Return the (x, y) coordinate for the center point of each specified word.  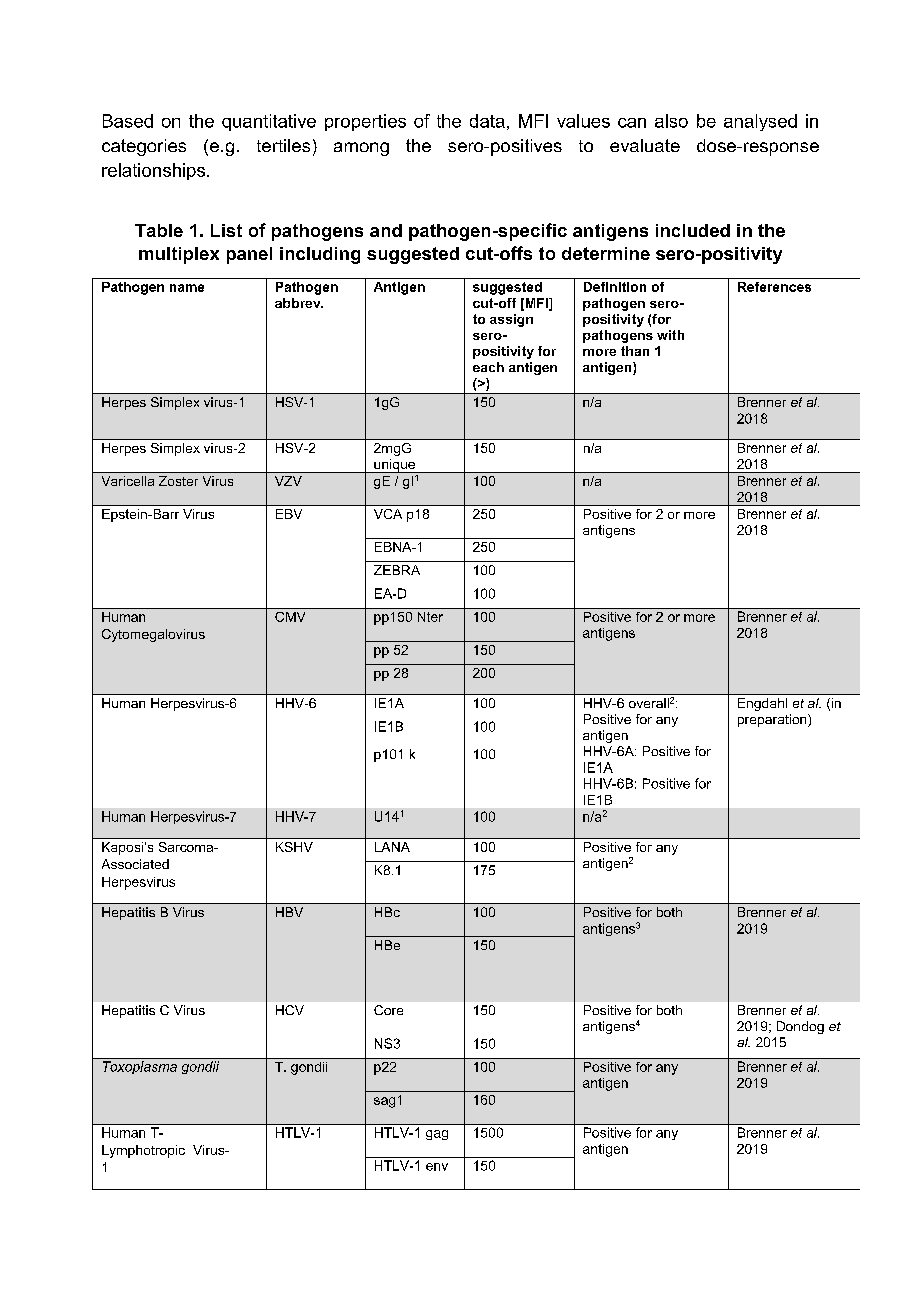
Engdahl (762, 704)
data (487, 121)
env (437, 1167)
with (670, 335)
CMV (290, 617)
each (488, 367)
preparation (773, 720)
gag (437, 1135)
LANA (392, 847)
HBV (289, 912)
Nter (430, 617)
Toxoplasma (140, 1067)
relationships (153, 171)
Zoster (178, 481)
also (671, 121)
